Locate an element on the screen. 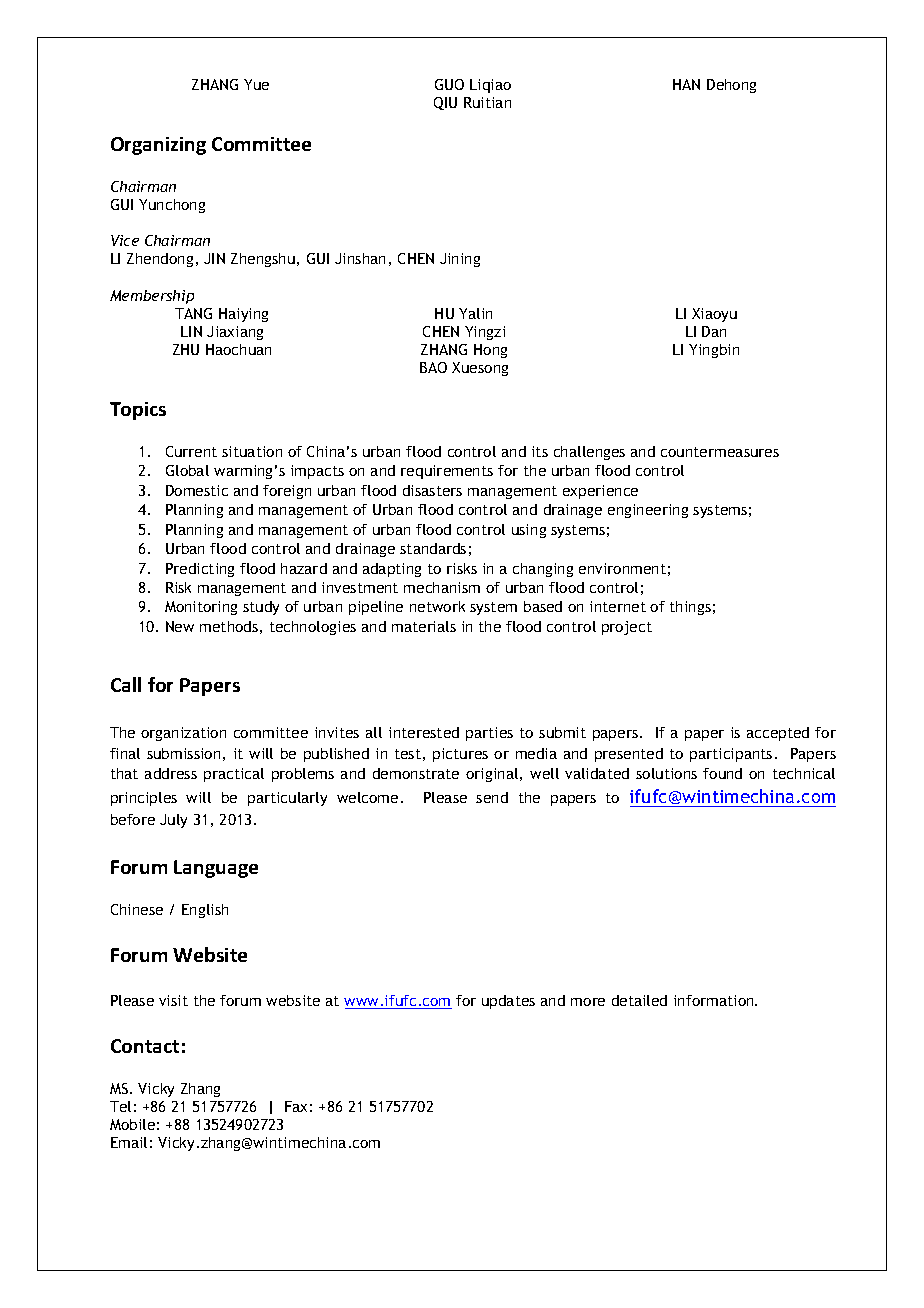  QIU is located at coordinates (445, 103).
